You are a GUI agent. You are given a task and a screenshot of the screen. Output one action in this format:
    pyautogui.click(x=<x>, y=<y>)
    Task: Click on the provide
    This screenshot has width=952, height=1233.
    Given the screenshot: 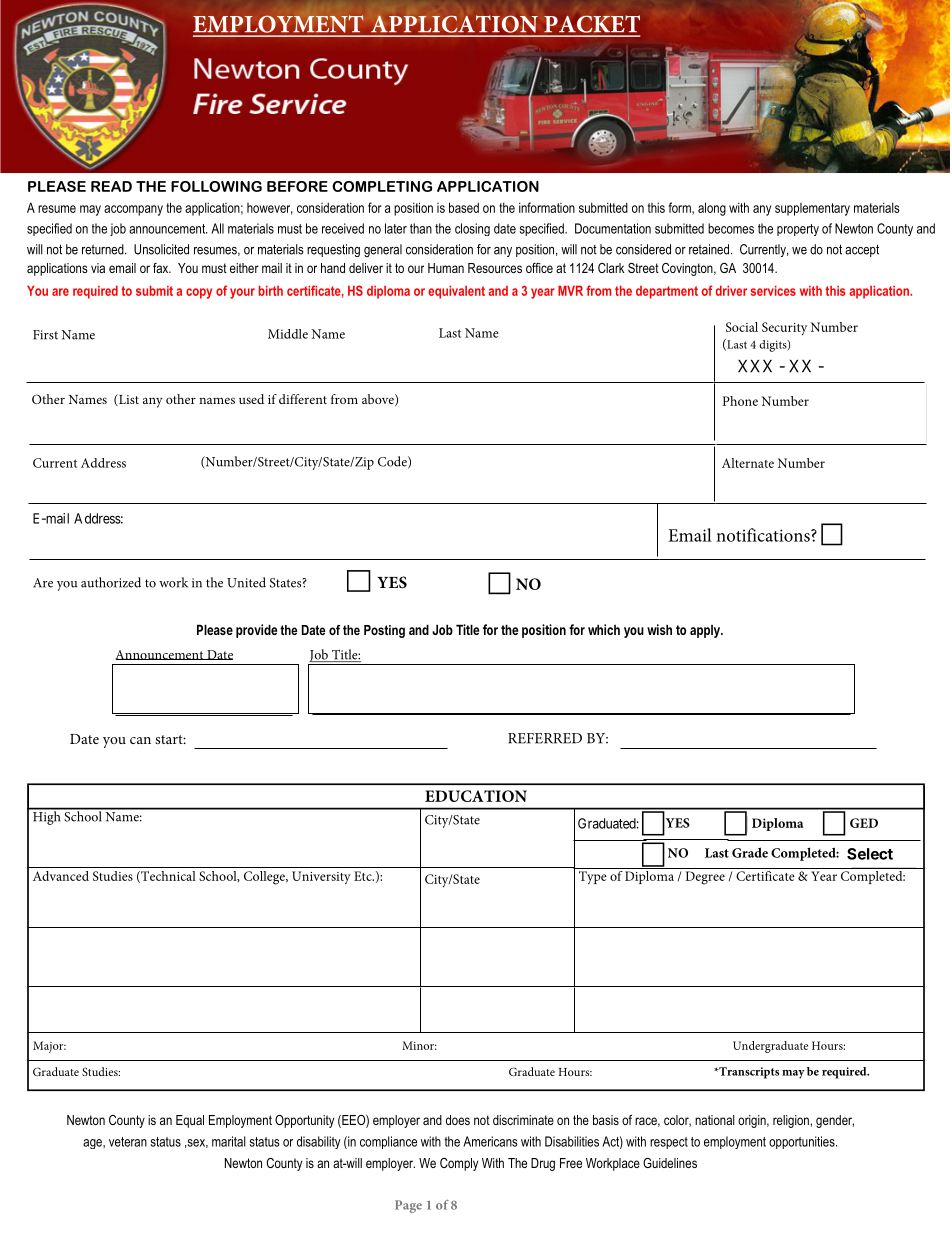 What is the action you would take?
    pyautogui.click(x=256, y=631)
